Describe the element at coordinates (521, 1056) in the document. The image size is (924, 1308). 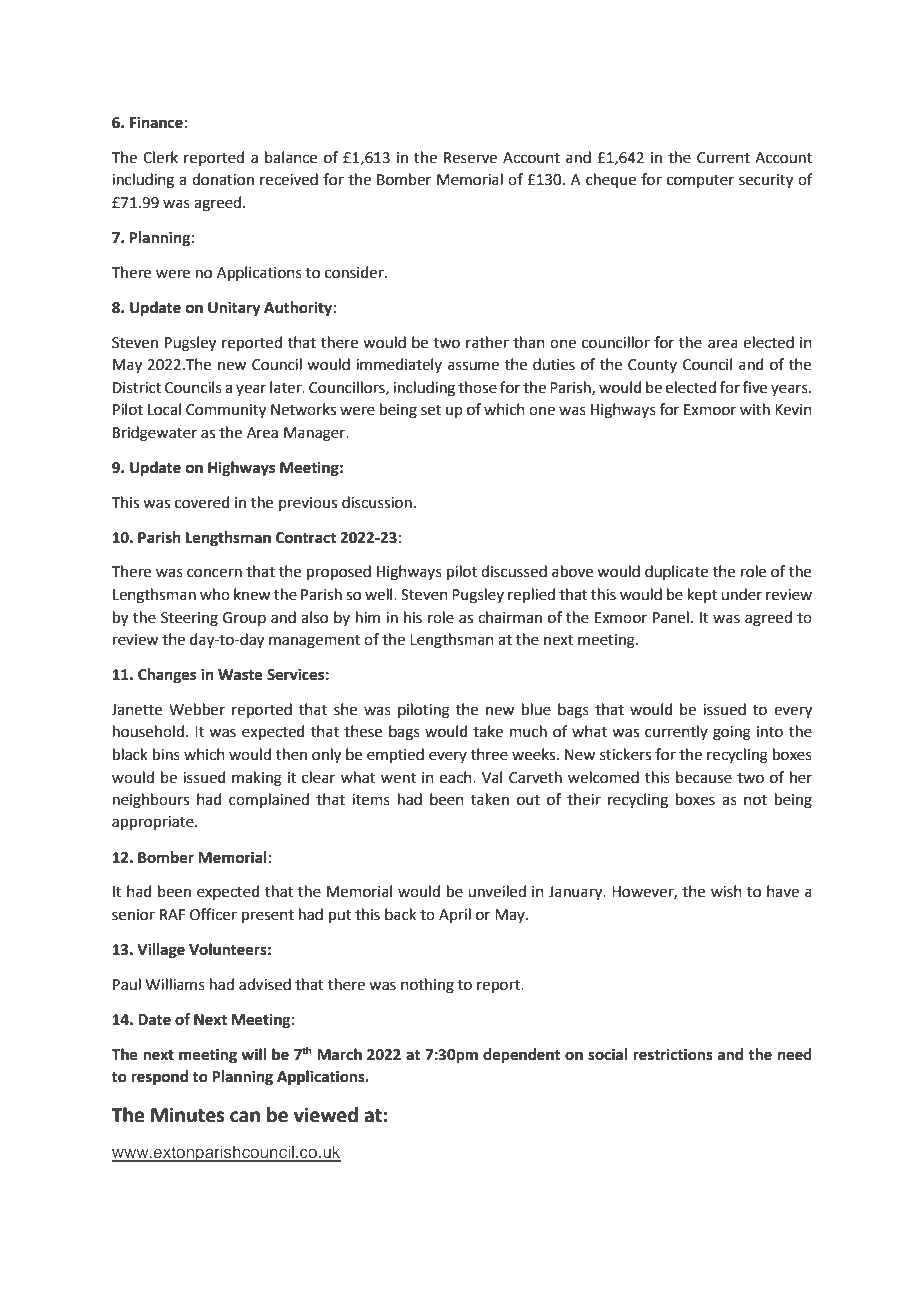
I see `dependent` at that location.
